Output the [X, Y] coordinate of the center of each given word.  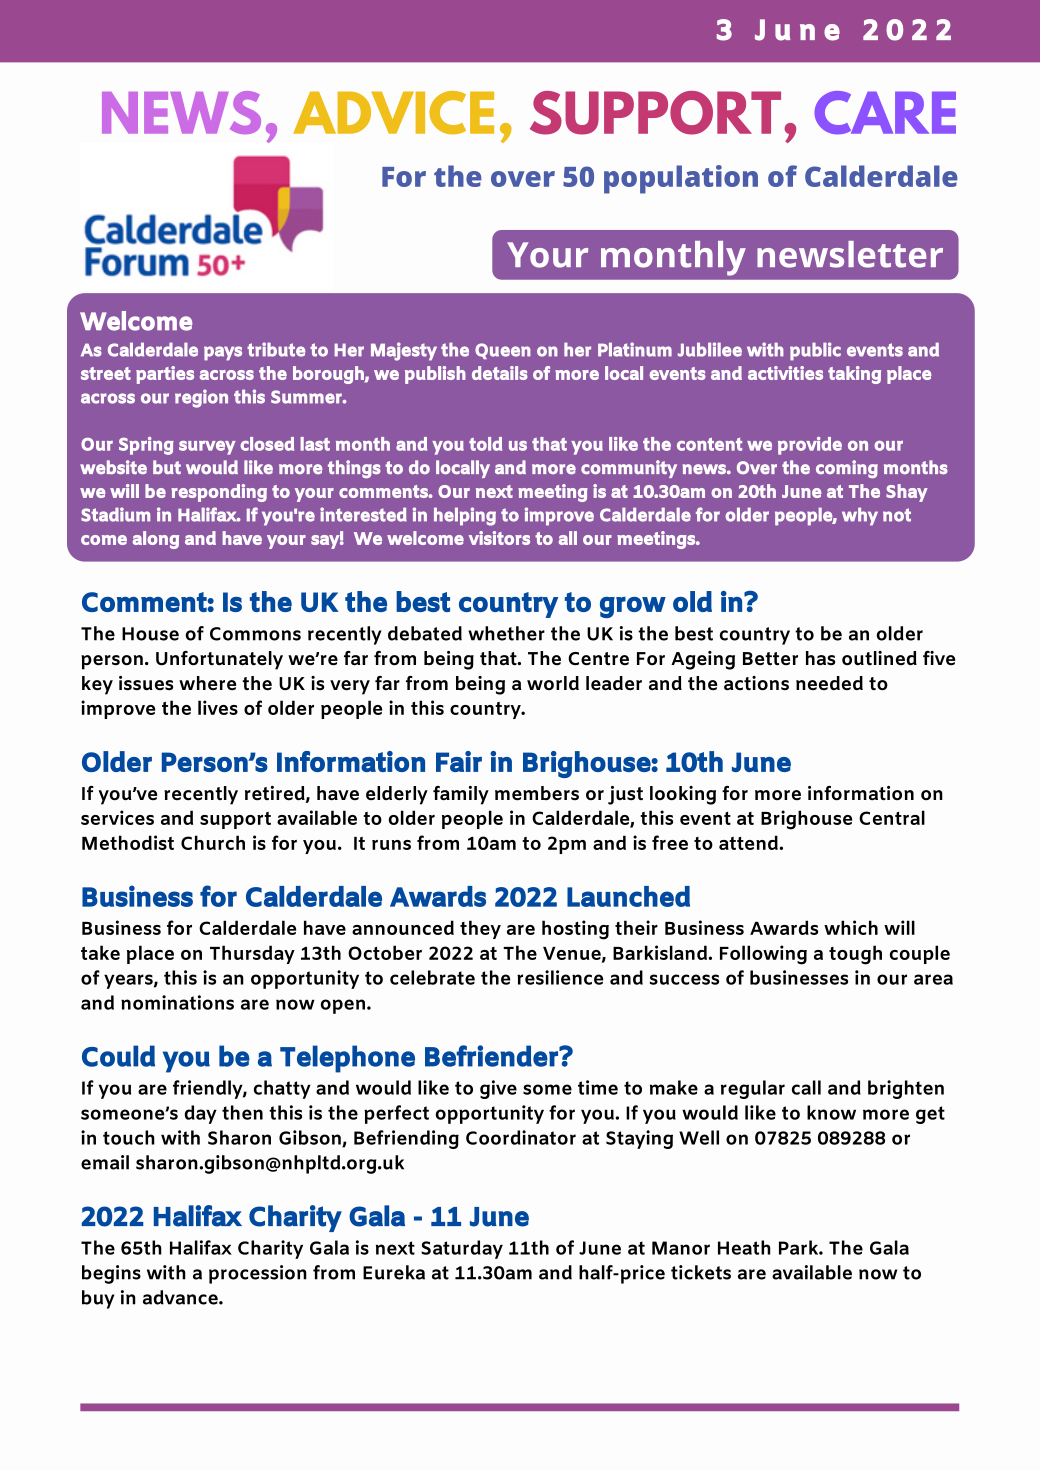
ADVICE [393, 113]
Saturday [462, 1249]
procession [258, 1274]
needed [829, 683]
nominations [177, 1002]
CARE [885, 112]
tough [855, 955]
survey [207, 448]
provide [810, 446]
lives [218, 707]
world [553, 683]
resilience [560, 977]
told [485, 444]
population [681, 179]
